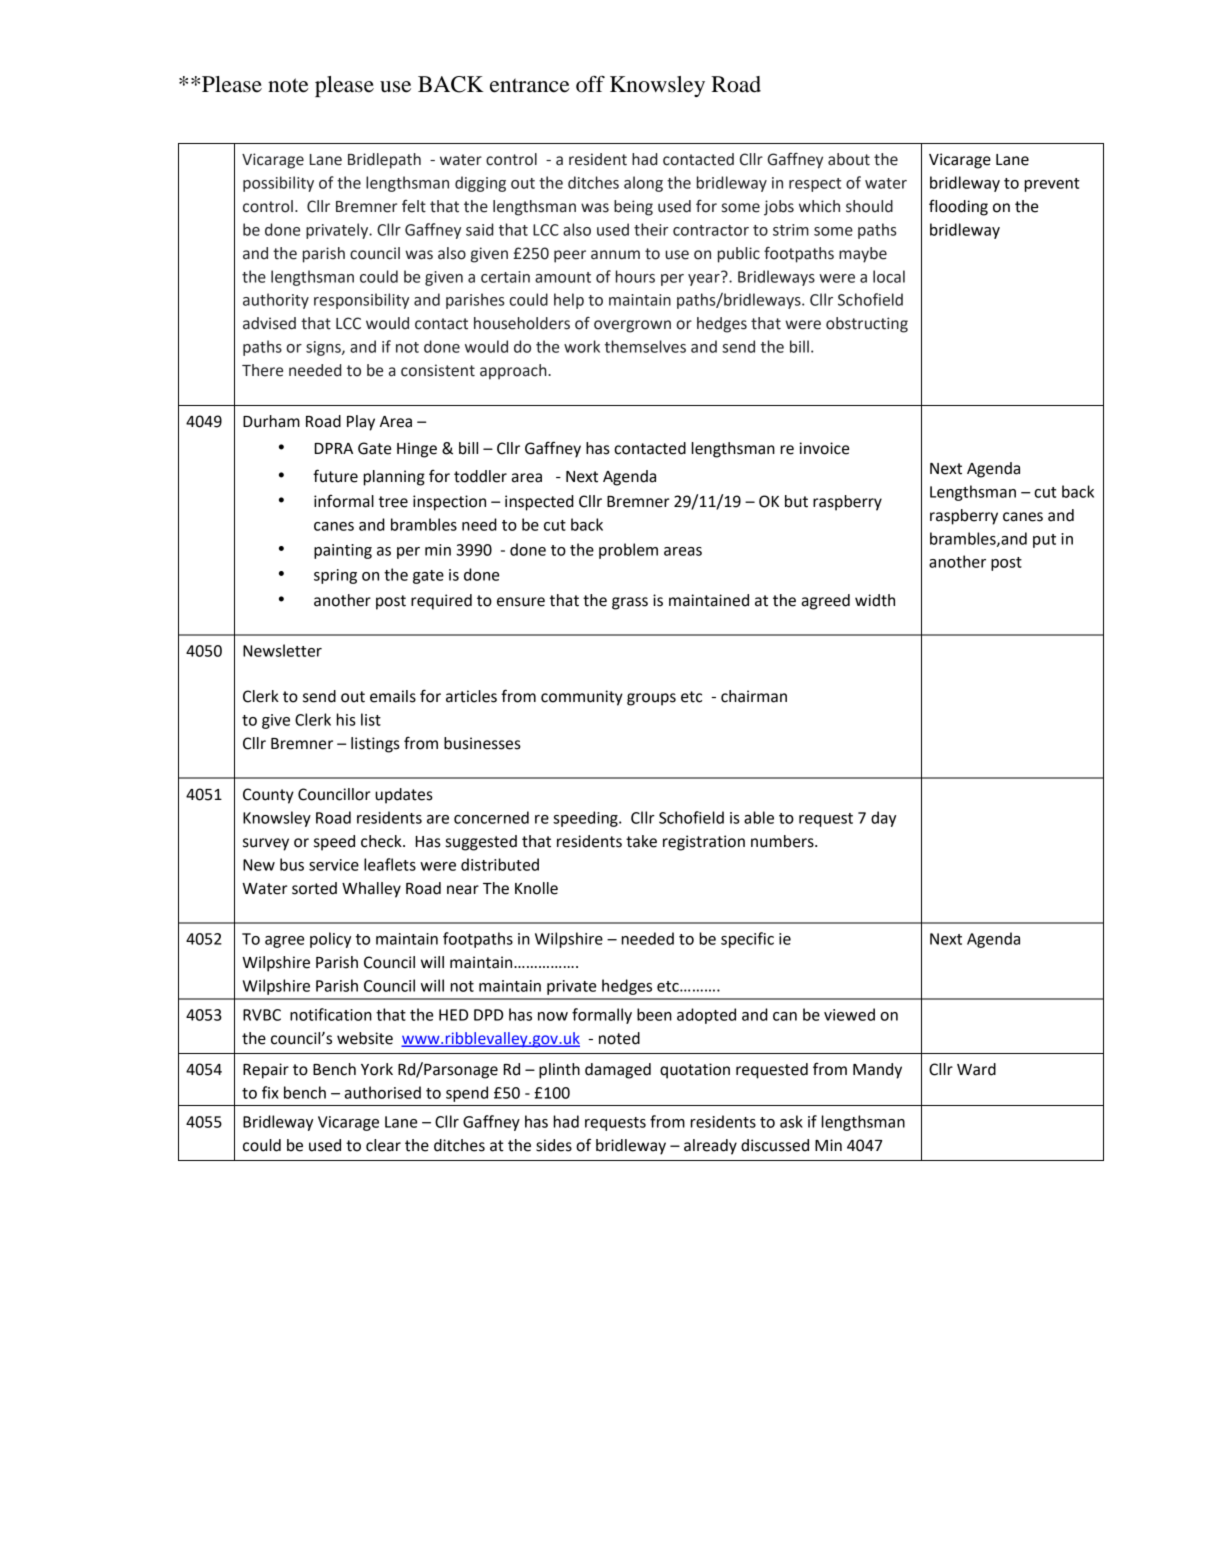  I want to click on possibility, so click(278, 184).
